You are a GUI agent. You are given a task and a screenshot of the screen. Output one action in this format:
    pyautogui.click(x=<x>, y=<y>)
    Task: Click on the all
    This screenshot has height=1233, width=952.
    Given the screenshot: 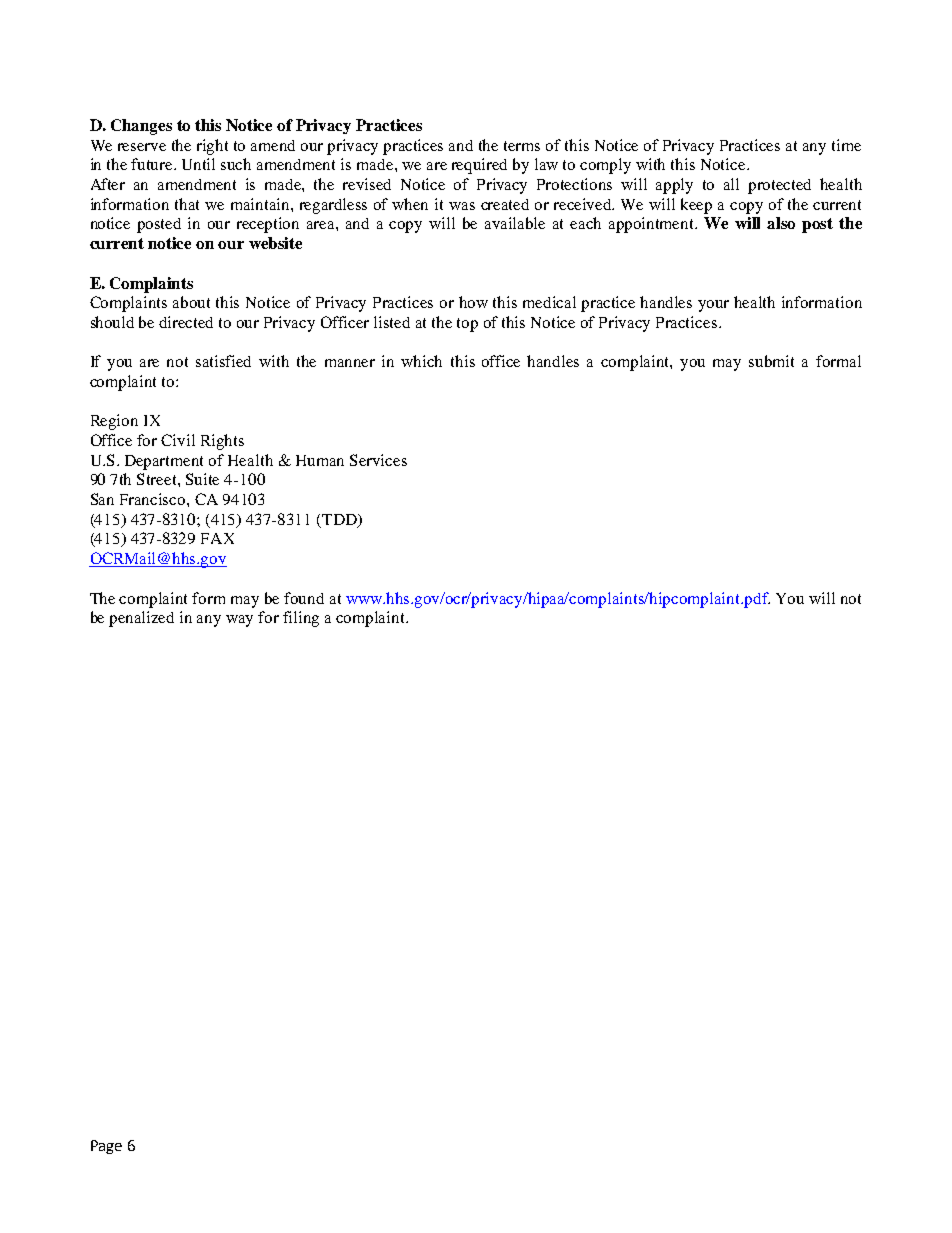 What is the action you would take?
    pyautogui.click(x=731, y=184)
